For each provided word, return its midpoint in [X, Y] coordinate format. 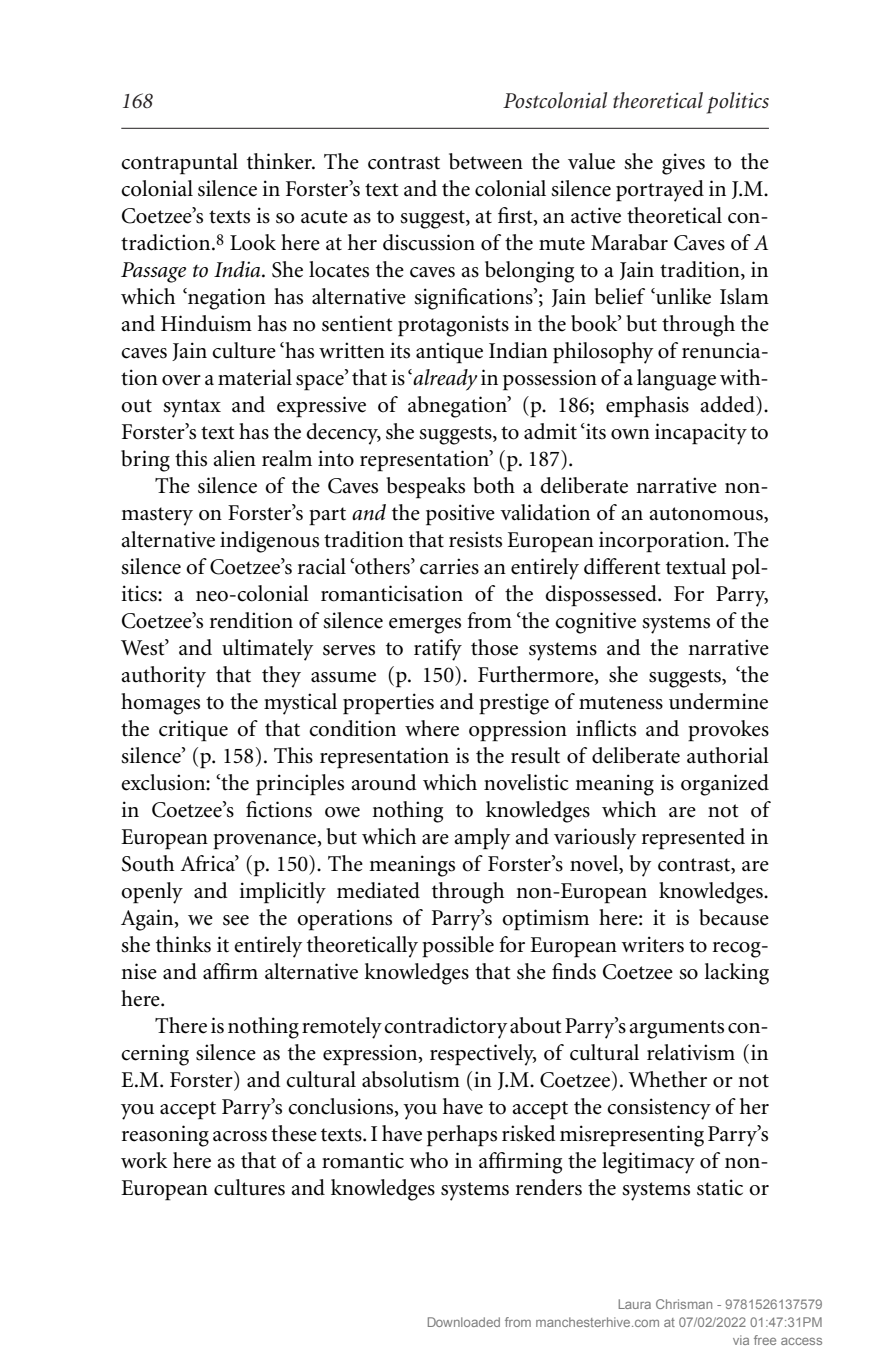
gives [683, 164]
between [486, 161]
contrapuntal [179, 164]
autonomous [707, 514]
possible [458, 947]
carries [449, 566]
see [236, 920]
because [734, 917]
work [144, 1160]
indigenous [269, 542]
